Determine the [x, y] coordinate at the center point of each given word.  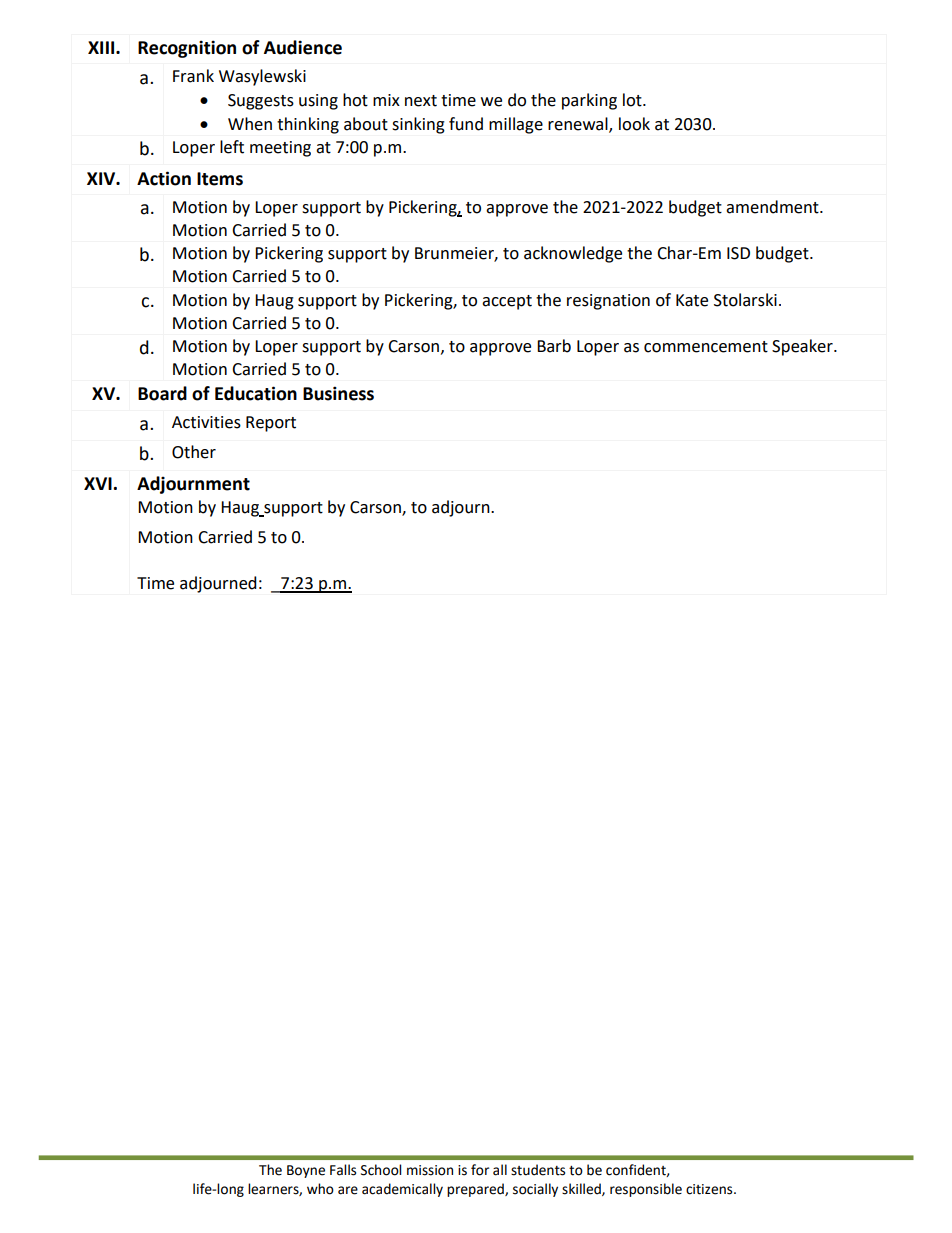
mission [430, 1170]
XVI [98, 483]
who [320, 1189]
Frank [193, 76]
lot [633, 100]
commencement [706, 347]
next [421, 101]
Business [338, 393]
